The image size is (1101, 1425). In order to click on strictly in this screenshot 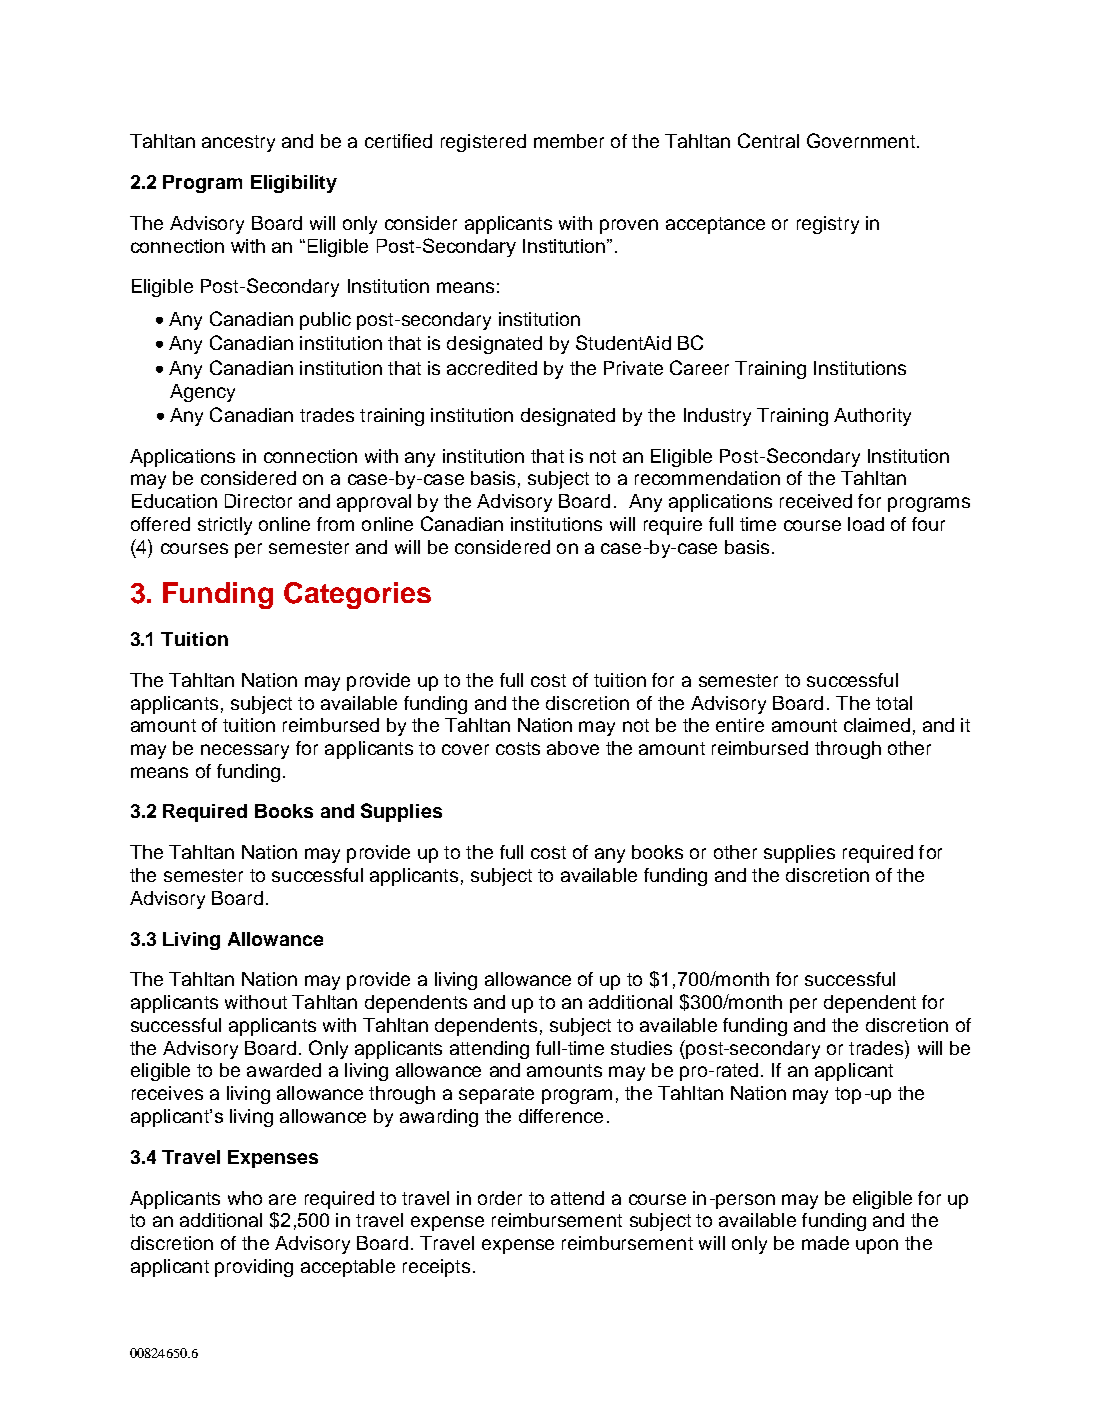, I will do `click(225, 526)`.
